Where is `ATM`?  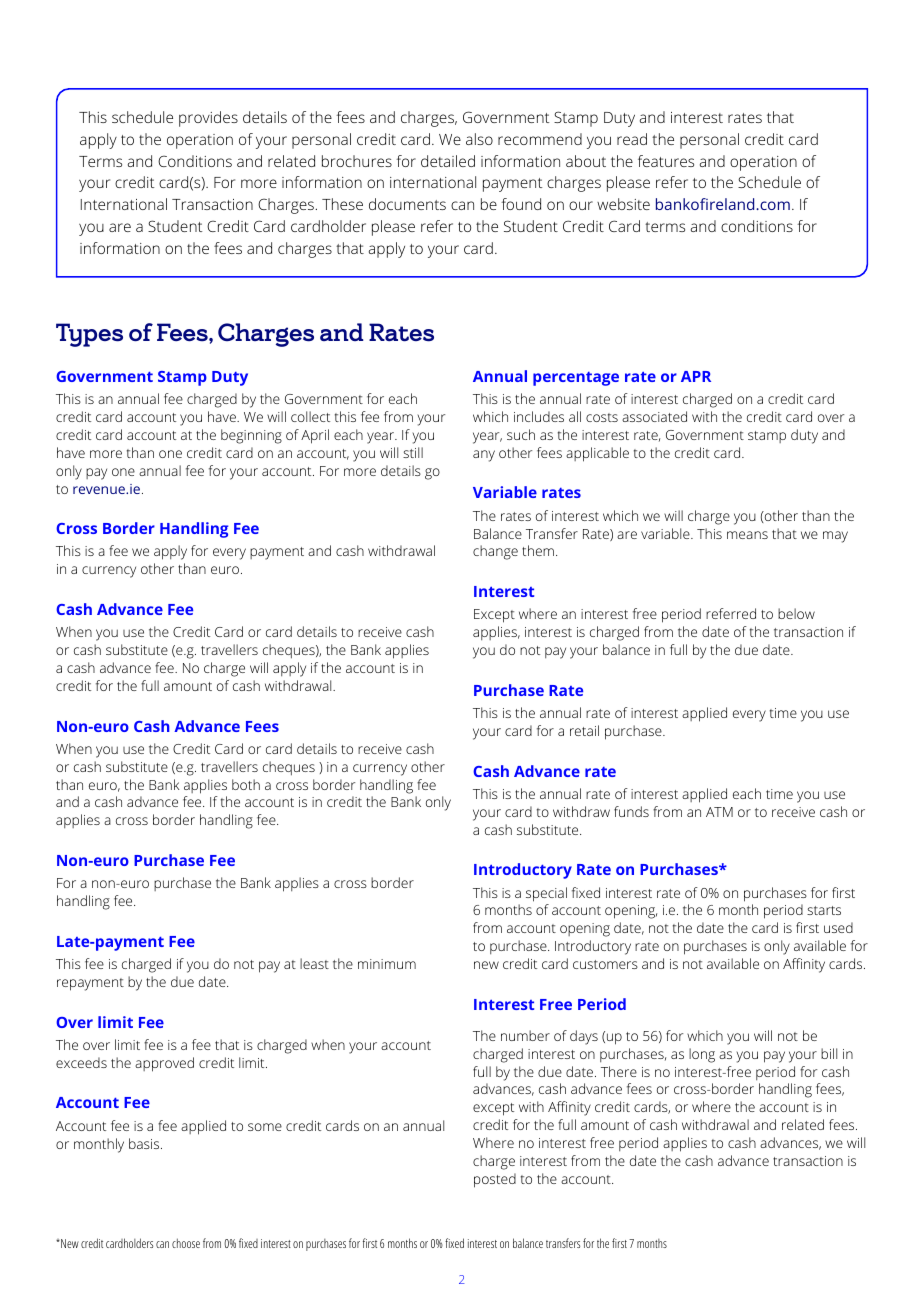 ATM is located at coordinates (719, 812).
